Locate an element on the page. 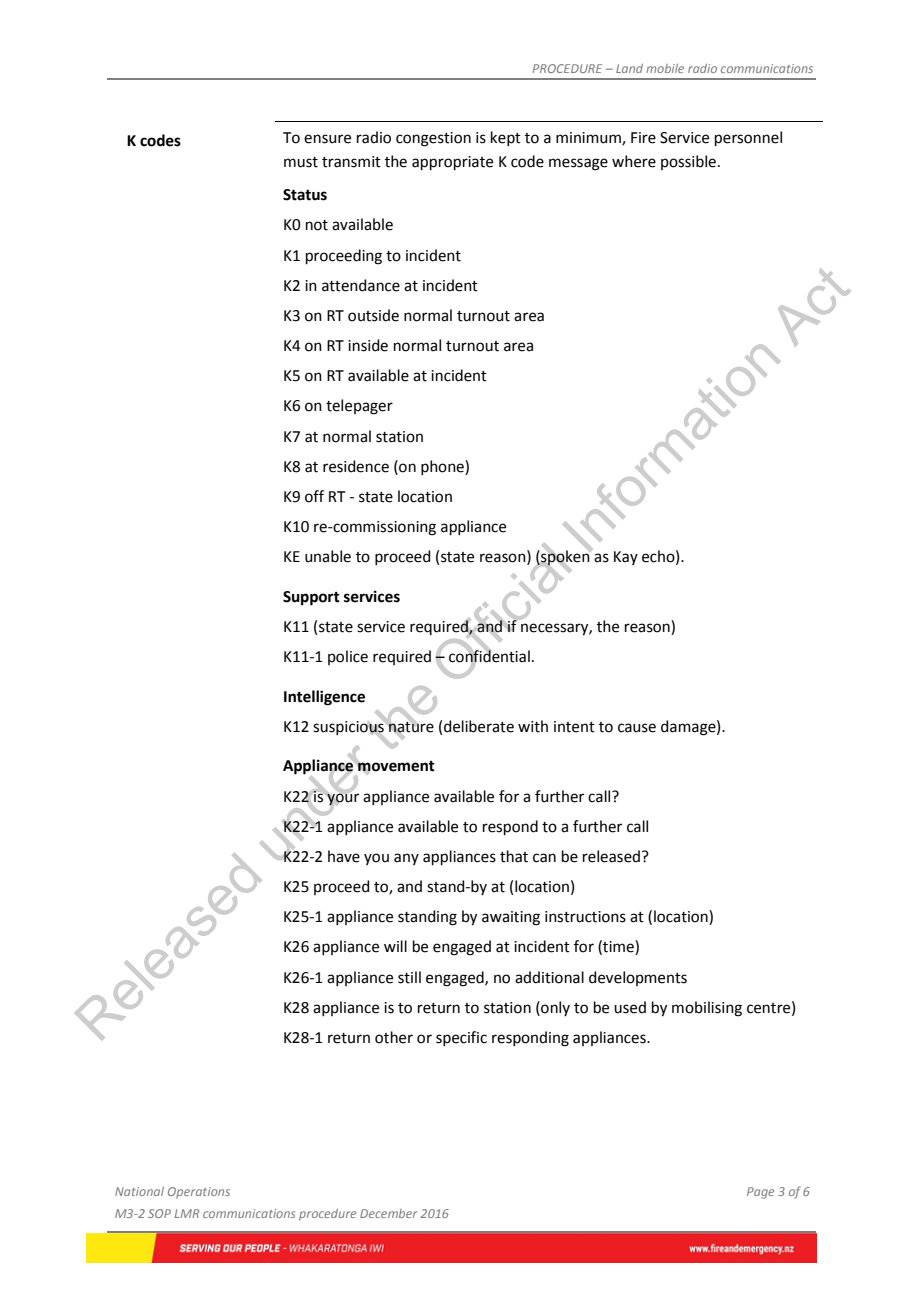 The width and height of the document is (924, 1308). confidential is located at coordinates (489, 656).
